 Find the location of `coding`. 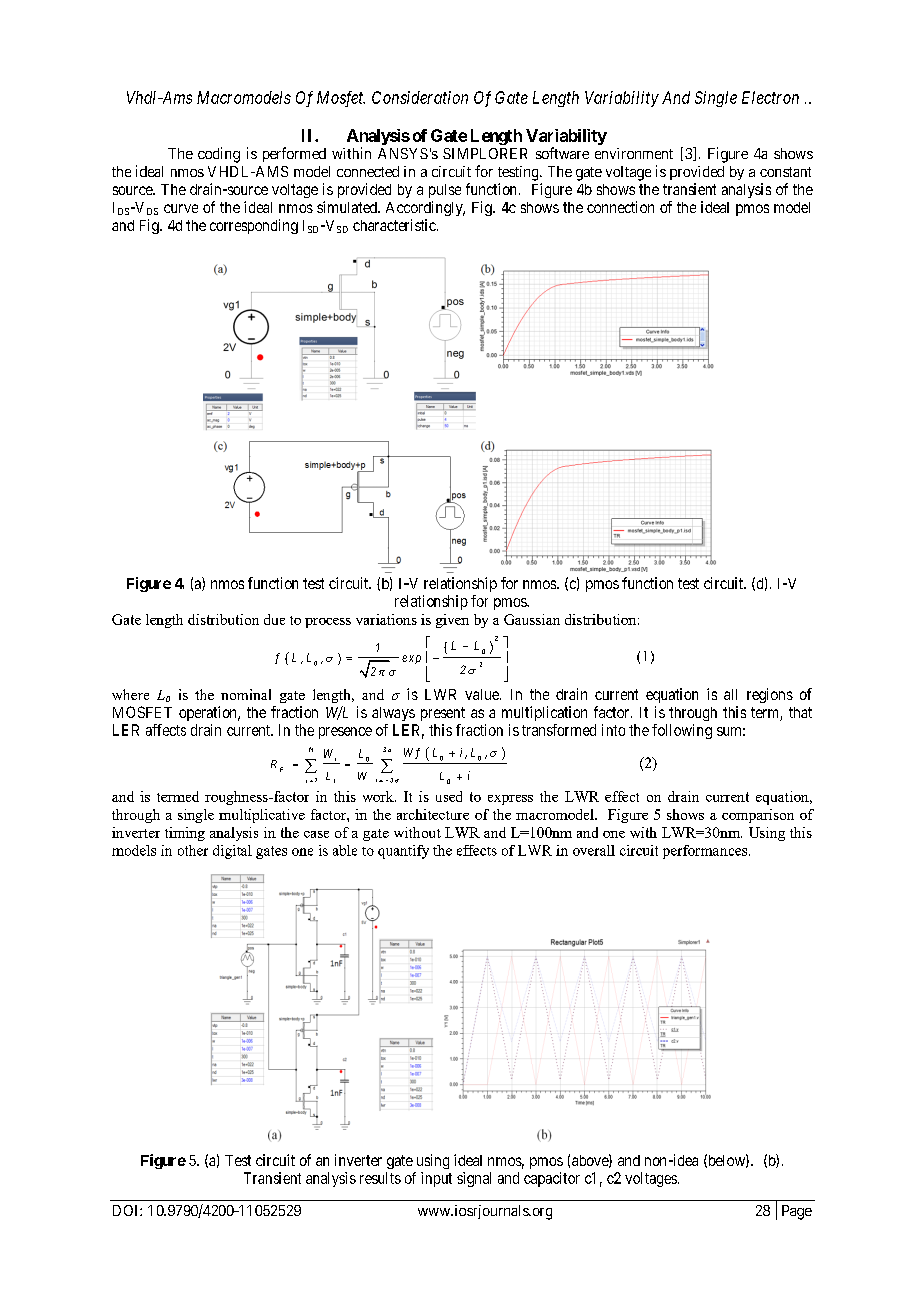

coding is located at coordinates (219, 155).
